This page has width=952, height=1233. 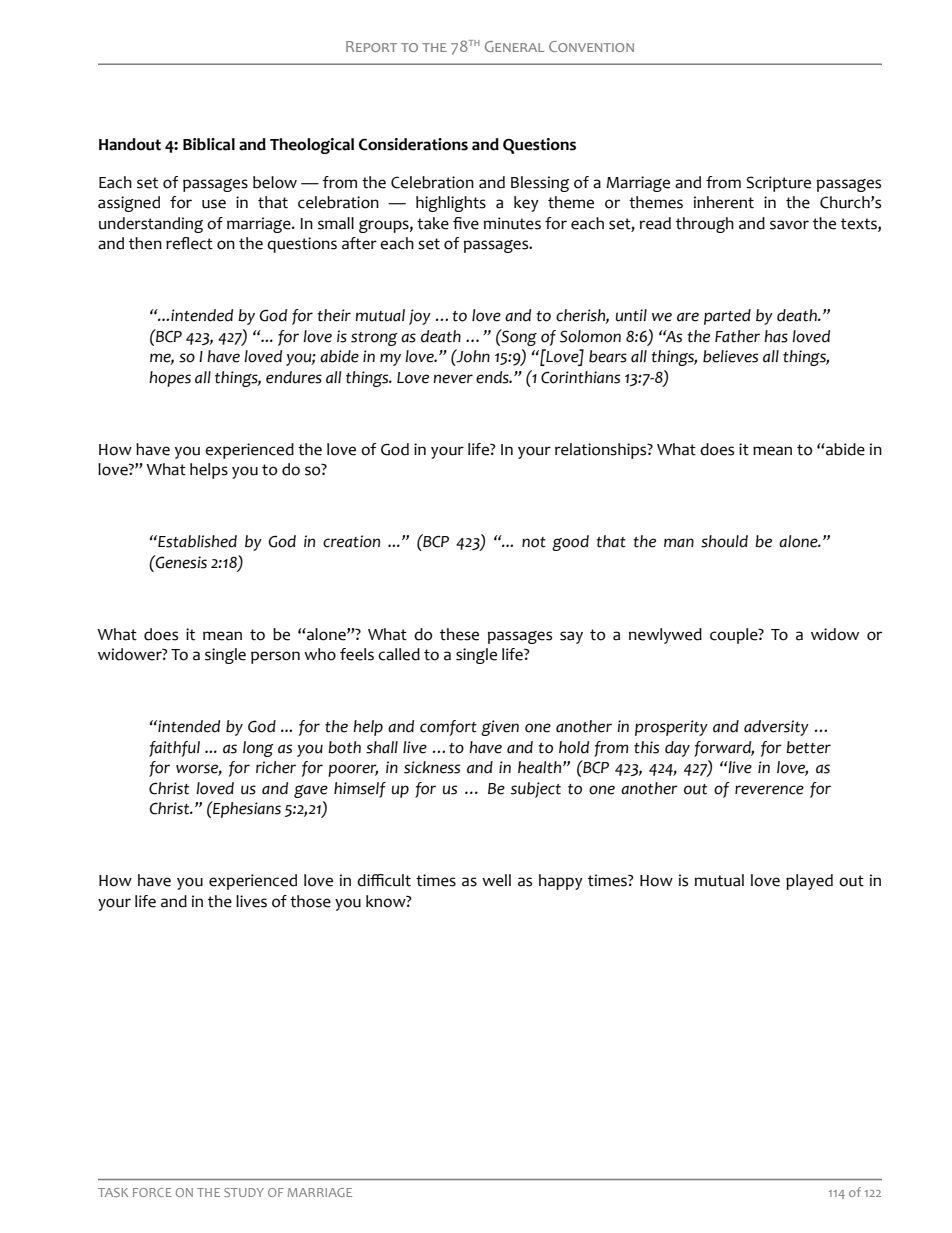 I want to click on Scripture, so click(x=779, y=184).
